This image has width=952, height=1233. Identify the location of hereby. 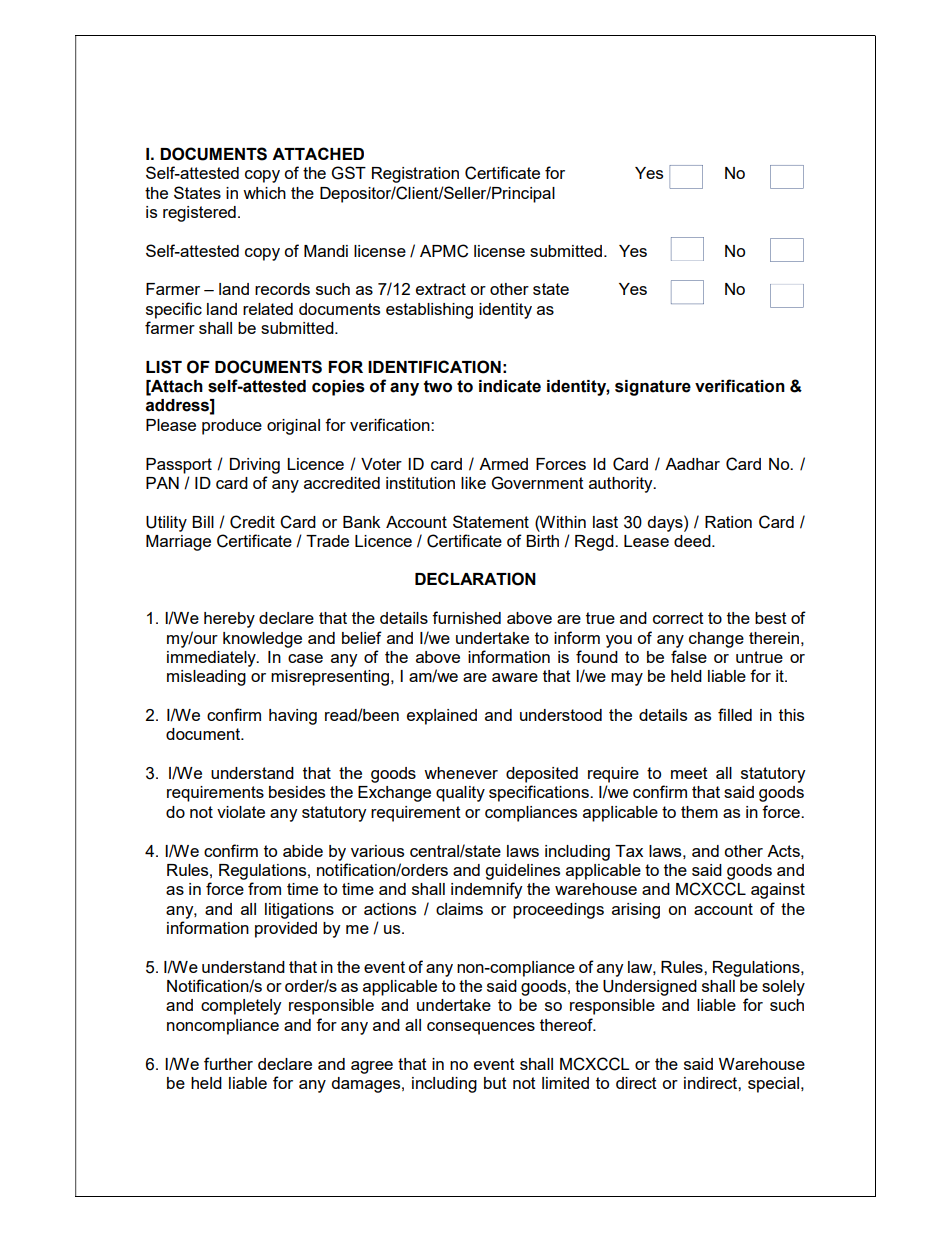
(229, 620).
